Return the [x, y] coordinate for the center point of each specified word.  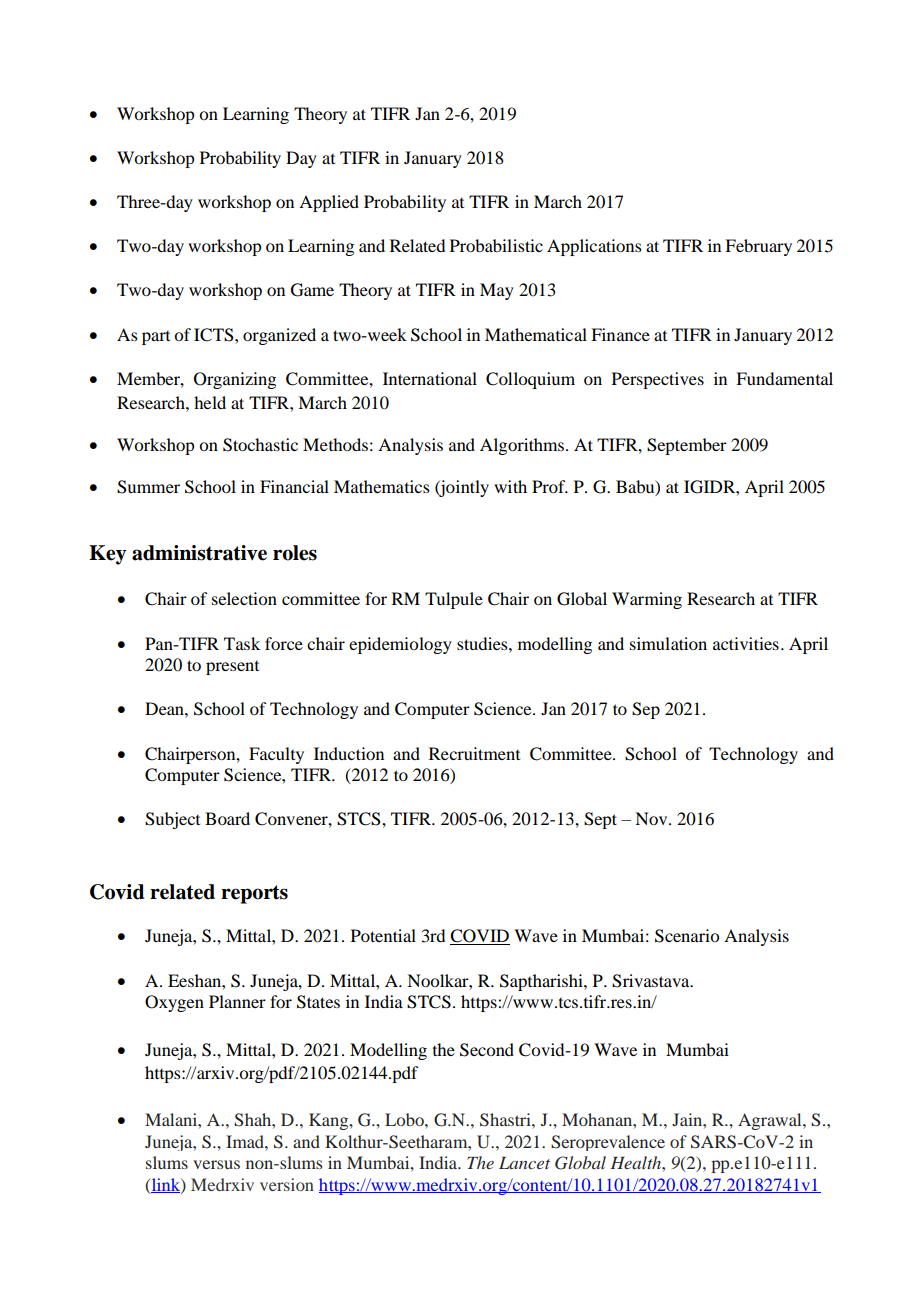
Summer [148, 487]
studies [483, 643]
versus [216, 1164]
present [232, 668]
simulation [668, 643]
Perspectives [658, 380]
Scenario [687, 936]
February [758, 247]
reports [254, 894]
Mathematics [382, 486]
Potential [383, 935]
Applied [329, 203]
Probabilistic [496, 245]
